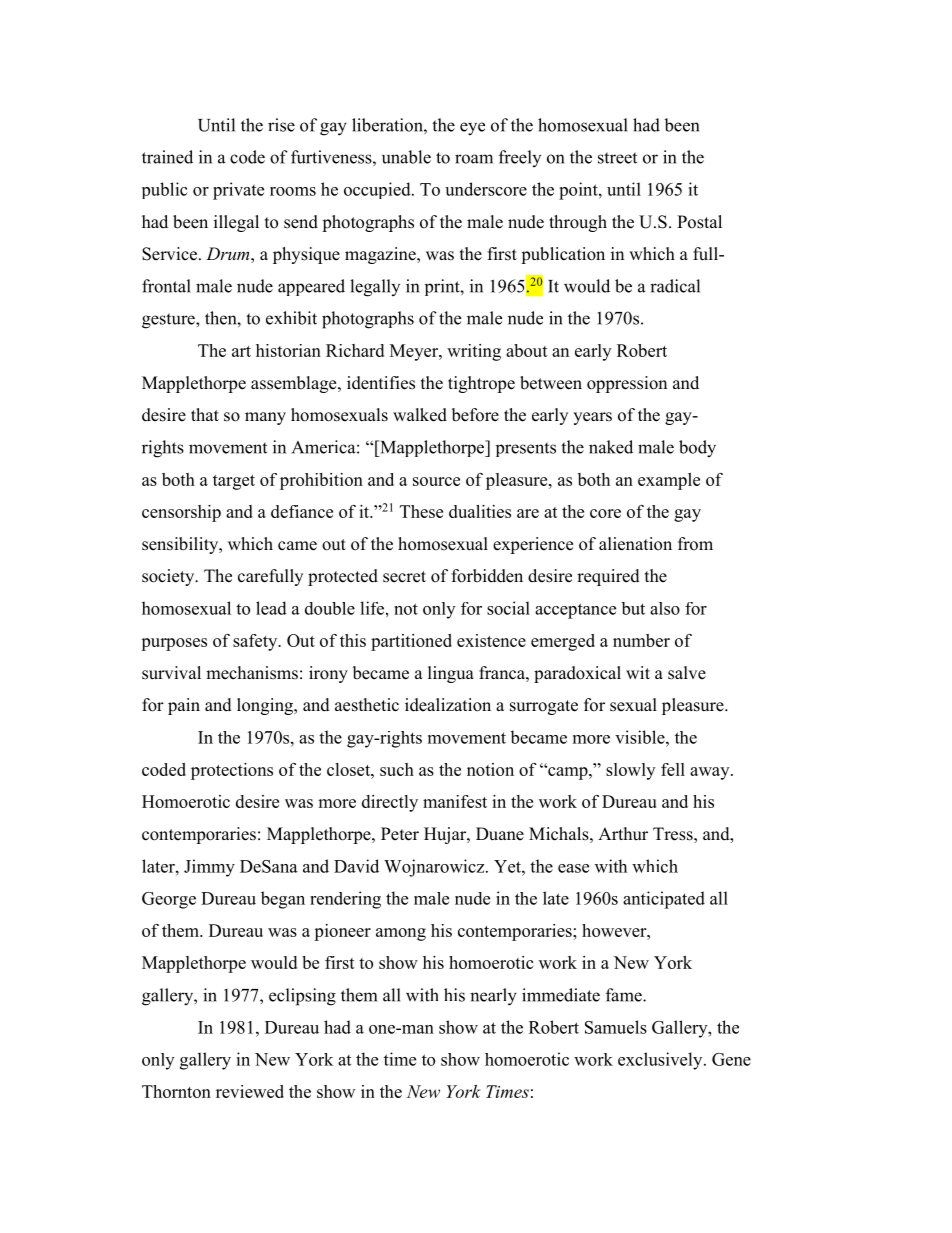 Image resolution: width=952 pixels, height=1233 pixels. Describe the element at coordinates (617, 158) in the document. I see `street` at that location.
